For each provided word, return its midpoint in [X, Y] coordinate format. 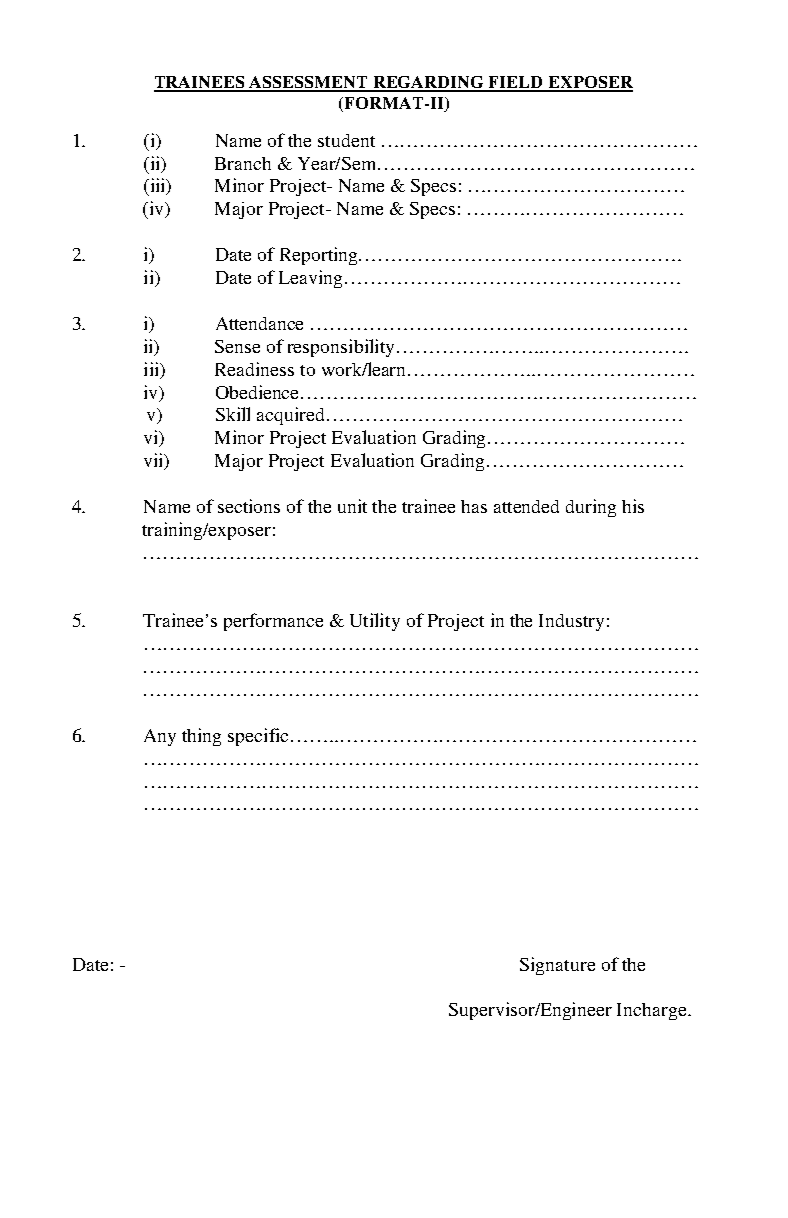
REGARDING [429, 83]
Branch [243, 163]
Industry [571, 622]
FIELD [516, 83]
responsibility [343, 348]
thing [201, 737]
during [591, 508]
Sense [237, 346]
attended [526, 506]
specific [260, 737]
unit [352, 506]
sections [249, 506]
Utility [375, 622]
